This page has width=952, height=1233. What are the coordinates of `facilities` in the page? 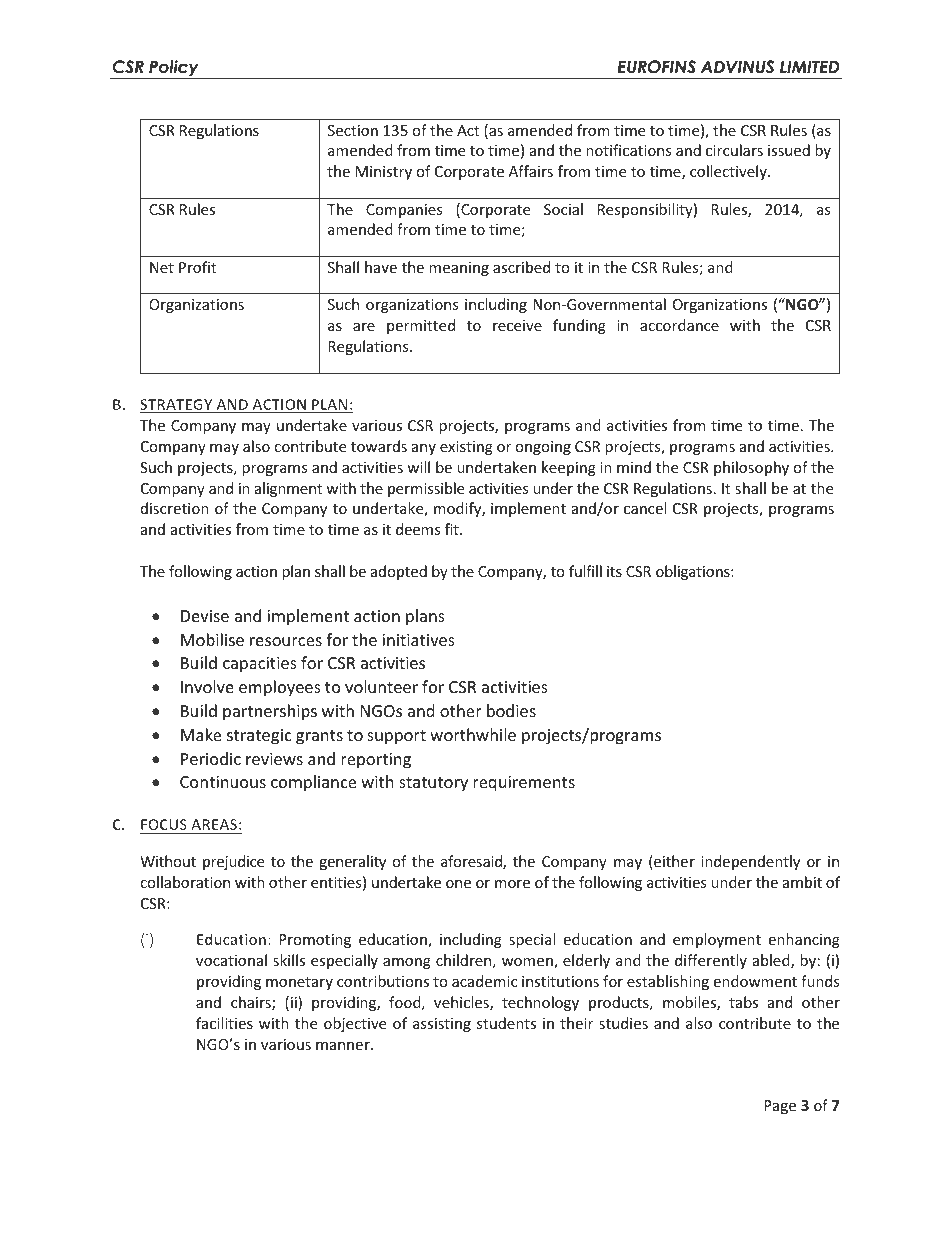 It's located at (224, 1023).
